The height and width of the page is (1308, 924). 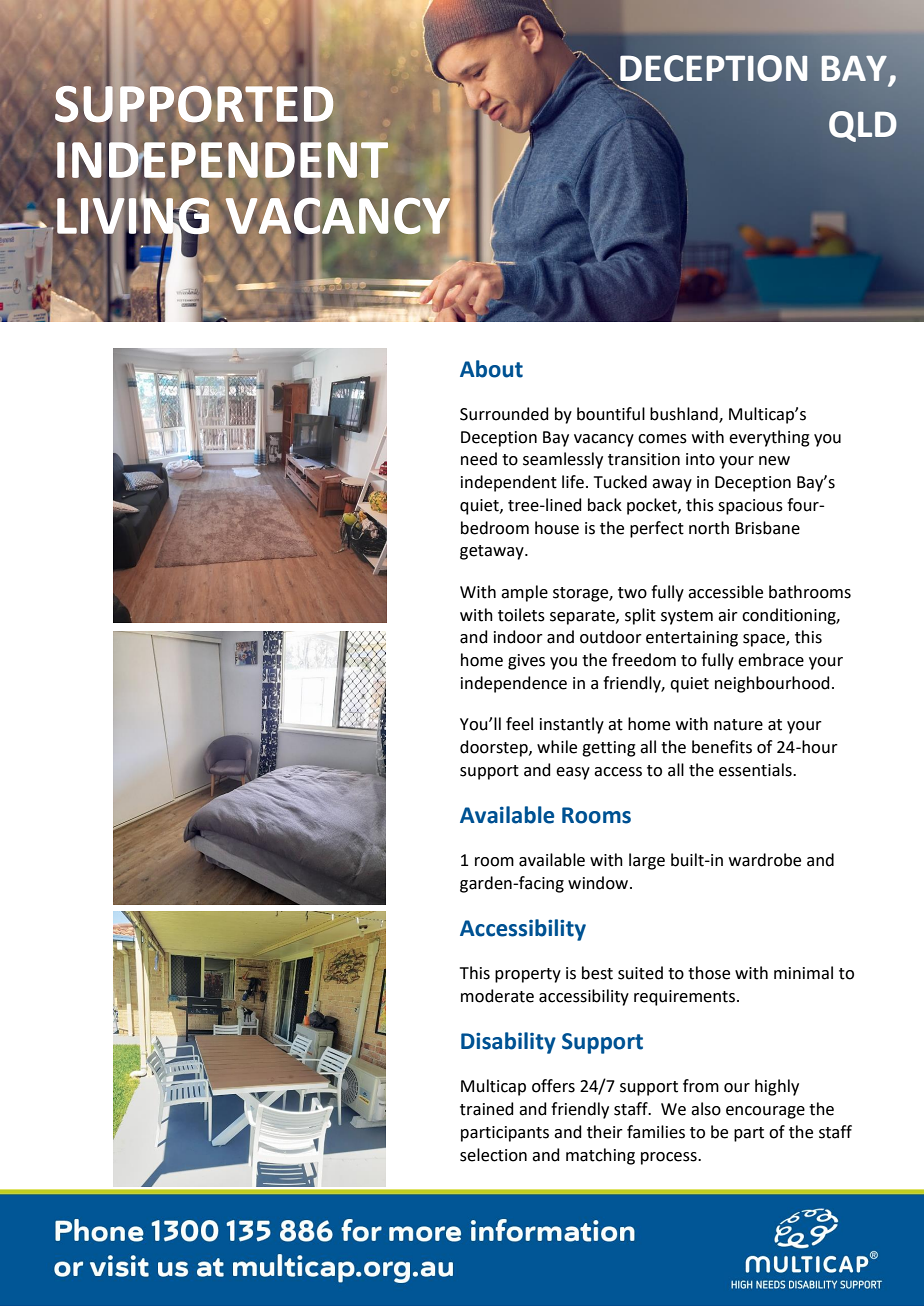 What do you see at coordinates (493, 1155) in the page?
I see `selection` at bounding box center [493, 1155].
